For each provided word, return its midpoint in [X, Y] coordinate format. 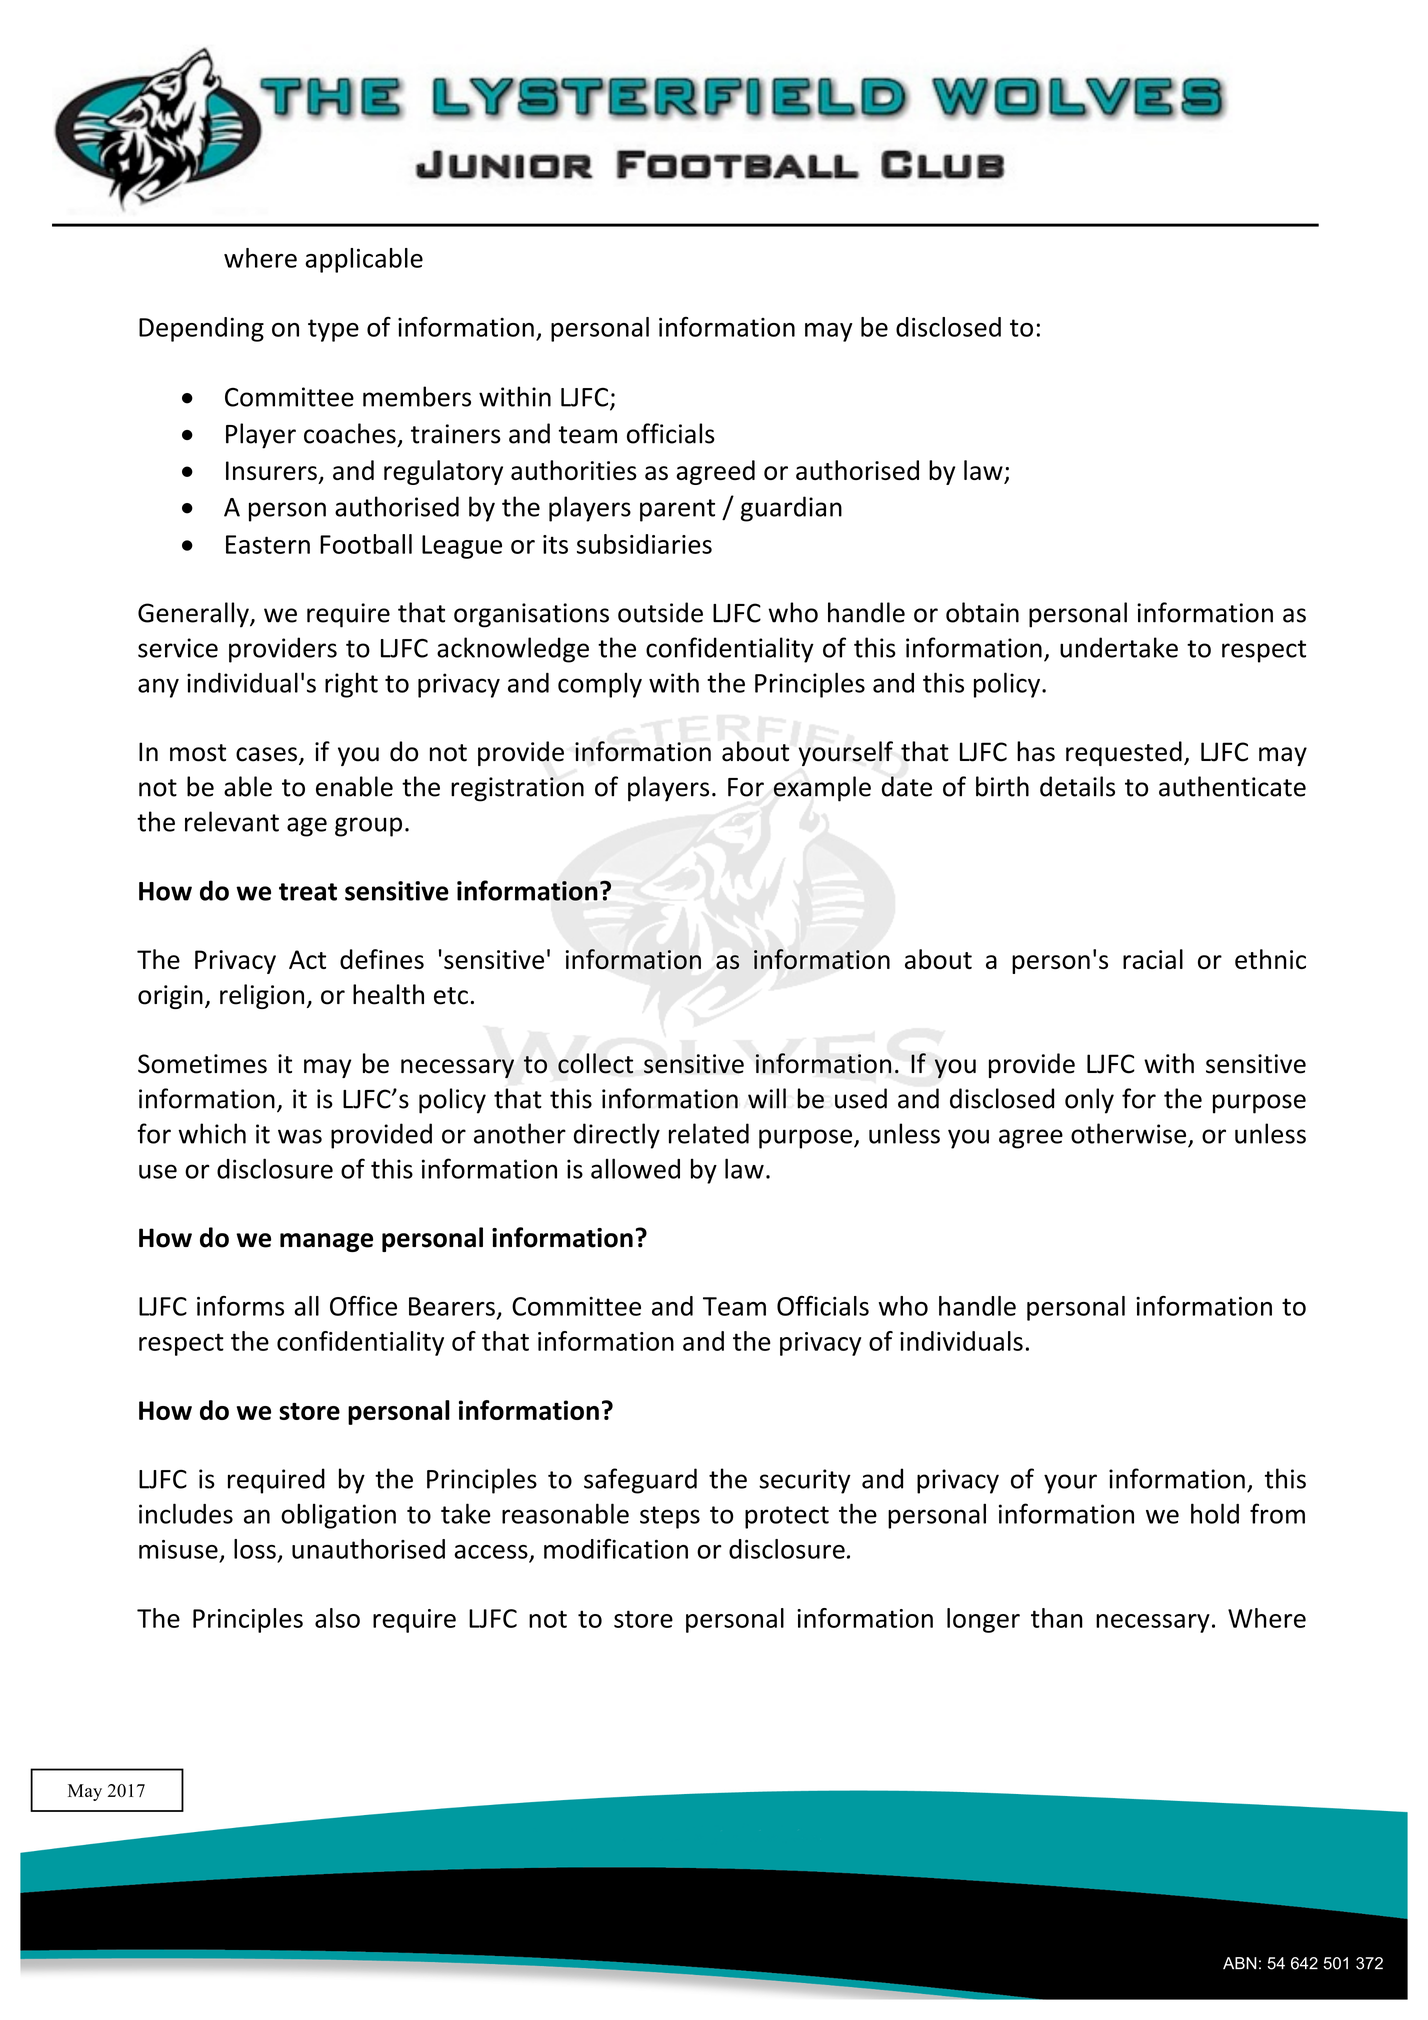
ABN [1240, 1963]
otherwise [1128, 1133]
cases [268, 755]
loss [255, 1549]
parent [677, 510]
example [822, 789]
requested [1124, 753]
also [337, 1618]
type [333, 330]
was [300, 1136]
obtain [982, 612]
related [709, 1133]
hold [1215, 1513]
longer [983, 1620]
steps [670, 1517]
